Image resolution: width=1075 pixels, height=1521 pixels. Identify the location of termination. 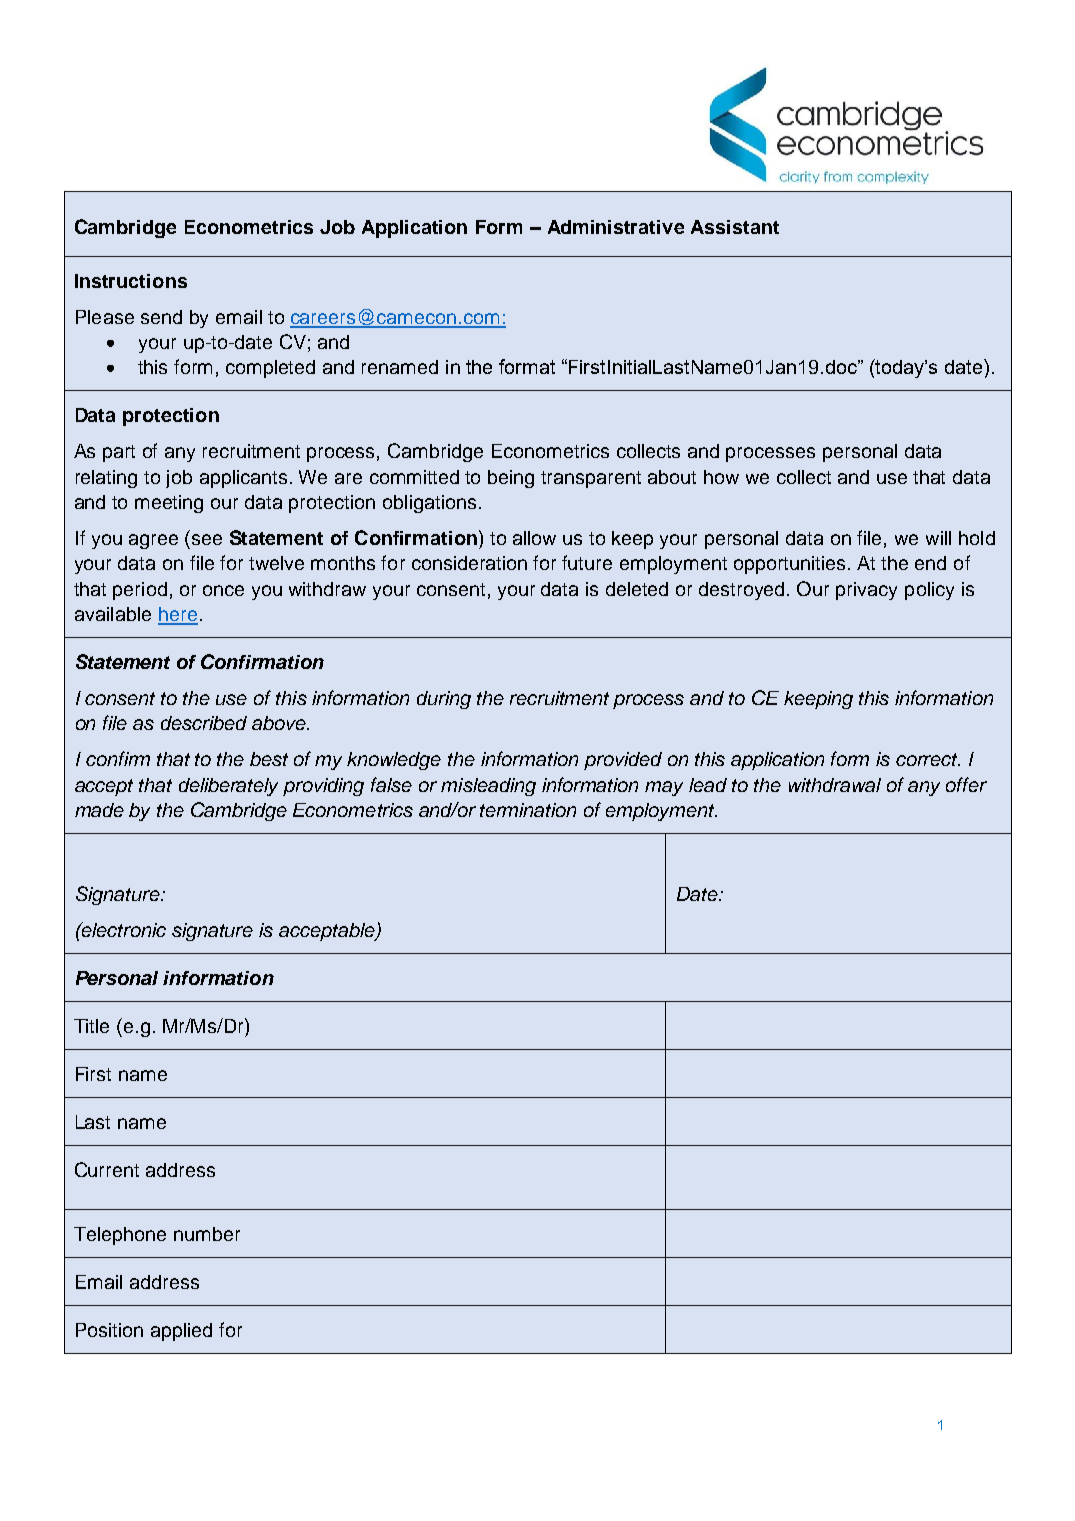
(528, 810).
